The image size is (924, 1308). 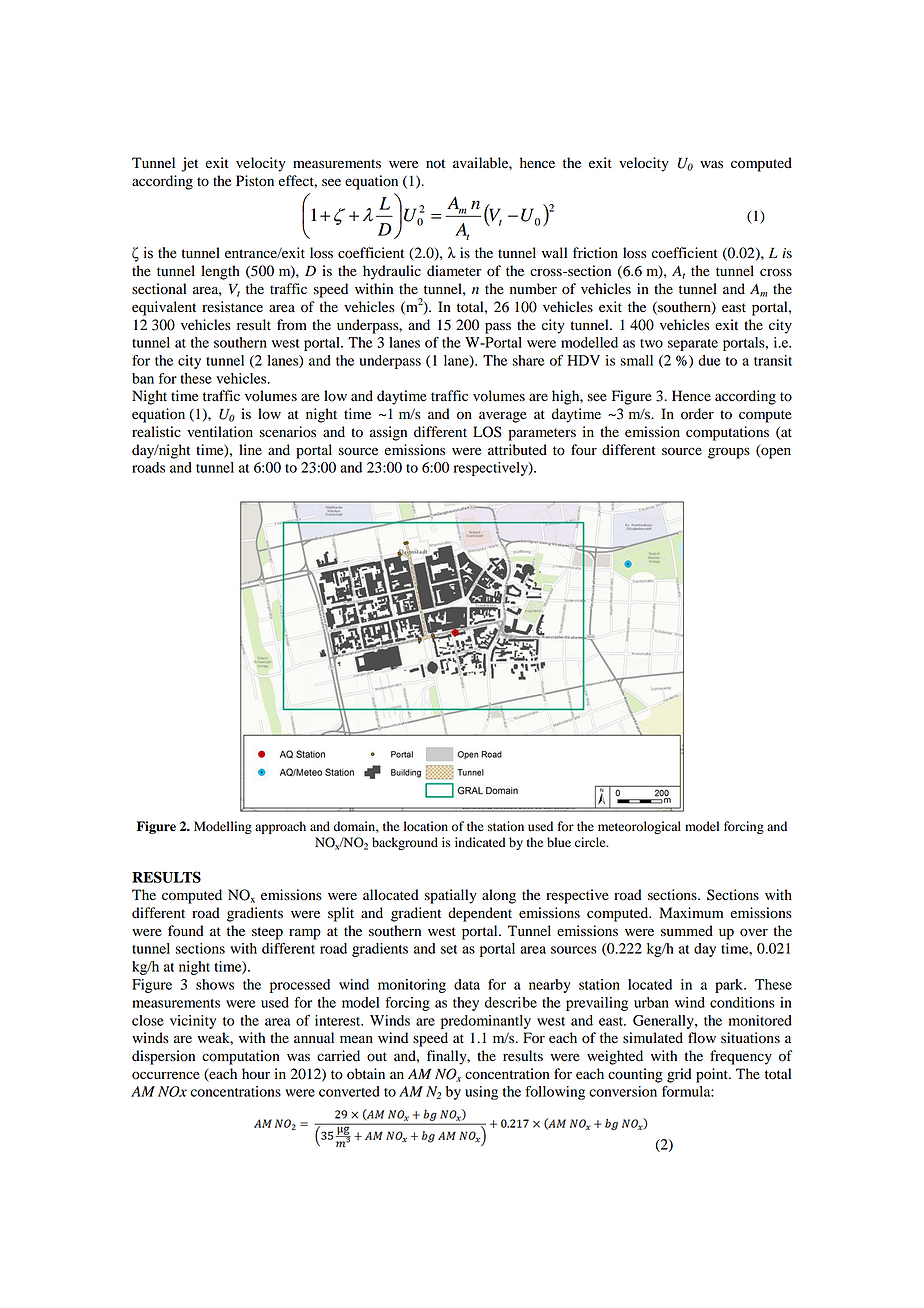 I want to click on hour, so click(x=256, y=1074).
